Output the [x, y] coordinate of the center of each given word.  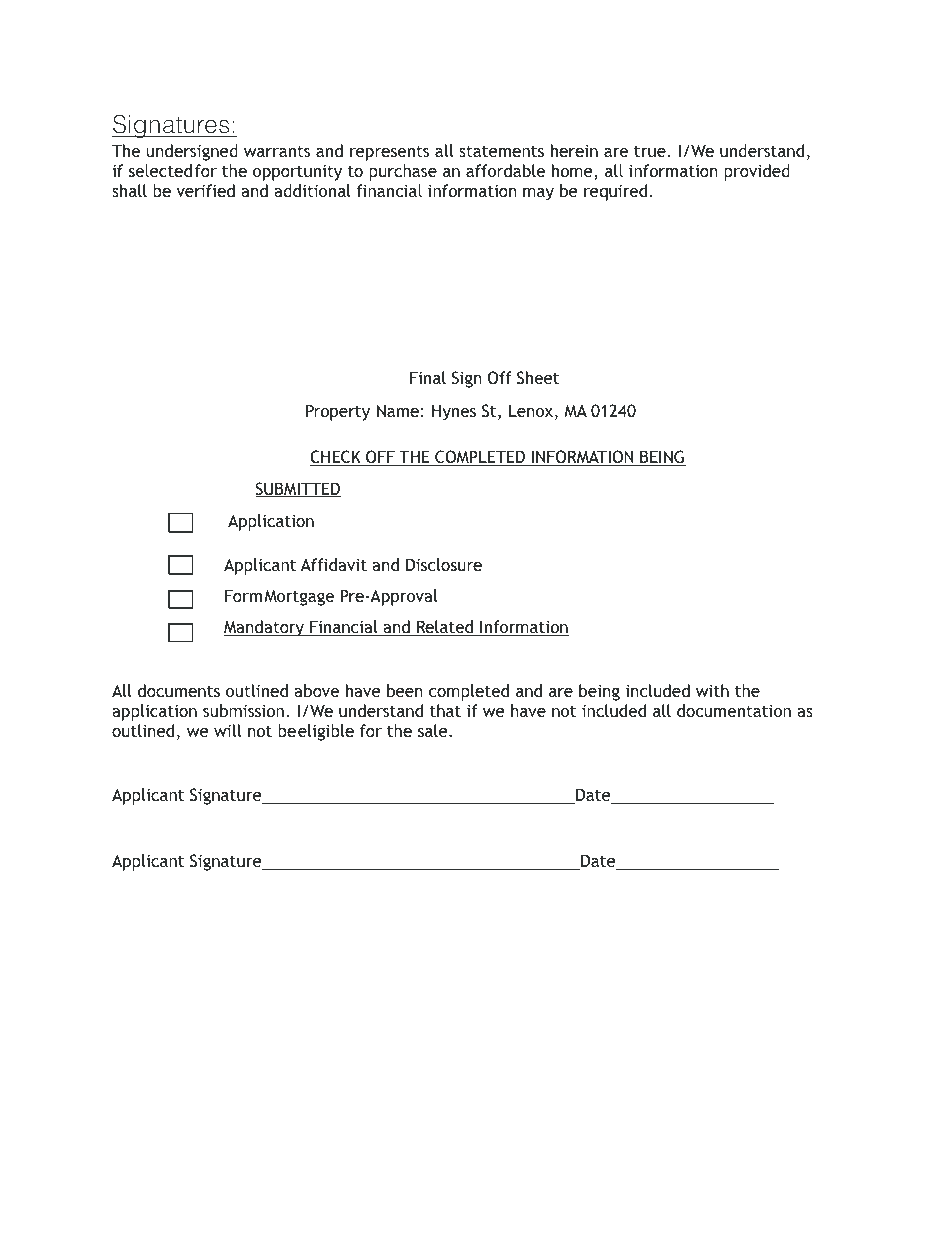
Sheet [538, 377]
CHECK [336, 458]
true [650, 151]
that [445, 710]
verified [205, 190]
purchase [403, 172]
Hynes [454, 412]
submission [243, 710]
